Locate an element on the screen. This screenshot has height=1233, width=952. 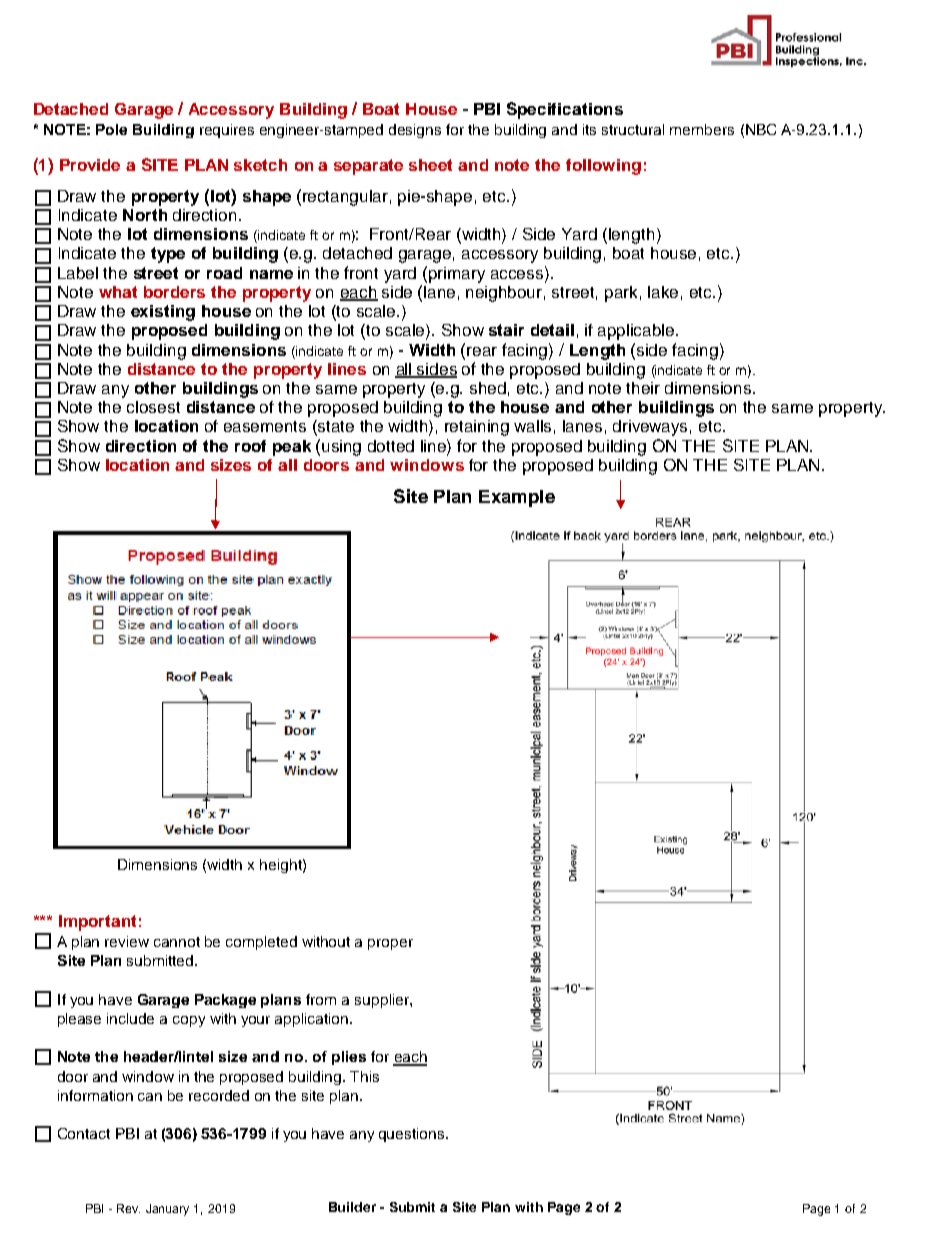
Pole is located at coordinates (111, 129).
